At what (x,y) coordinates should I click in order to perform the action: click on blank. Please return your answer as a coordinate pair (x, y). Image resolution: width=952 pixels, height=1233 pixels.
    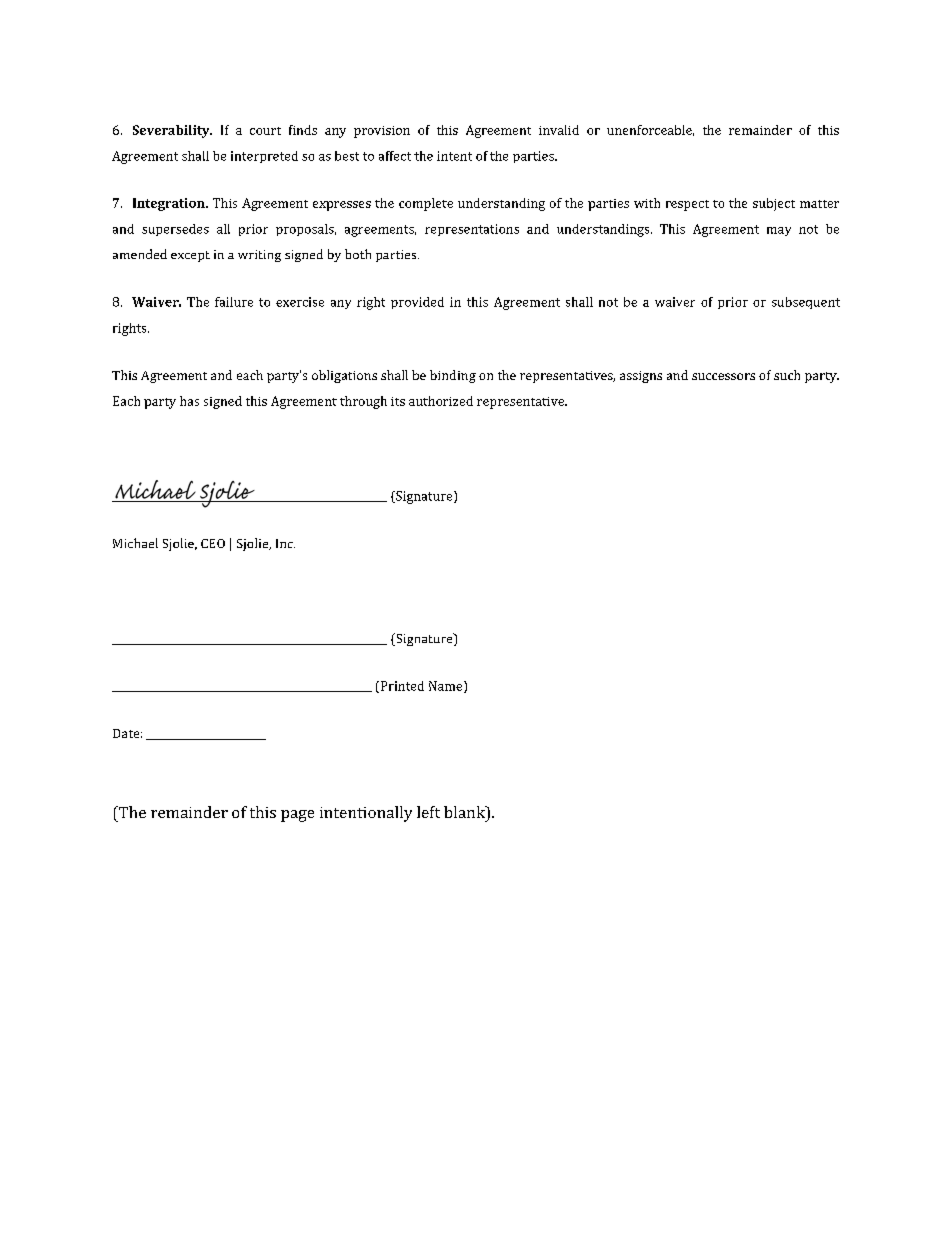
    Looking at the image, I should click on (465, 812).
